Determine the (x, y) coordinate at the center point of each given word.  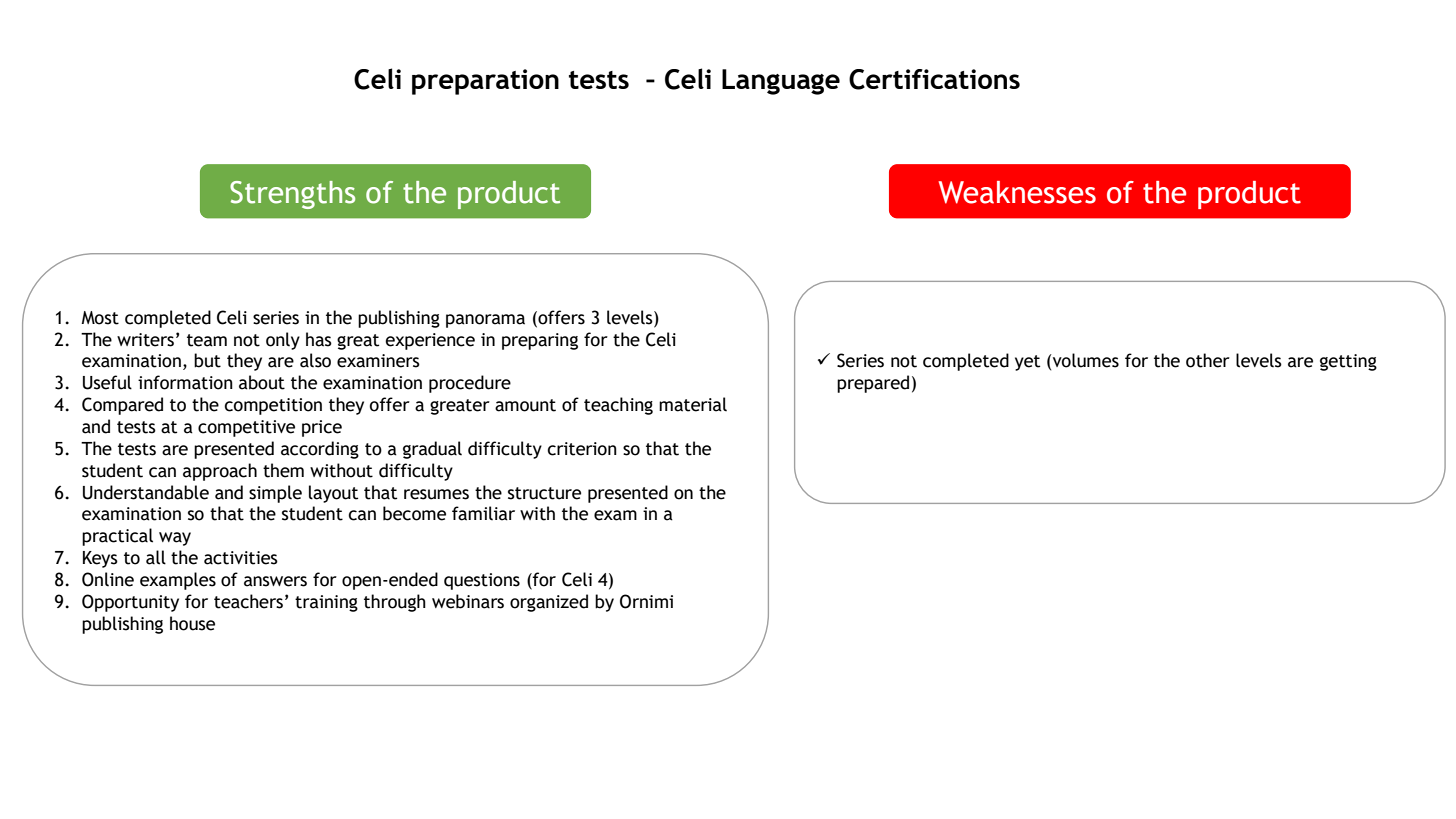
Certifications (934, 79)
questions (482, 581)
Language (781, 82)
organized (549, 603)
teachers (248, 601)
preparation (485, 82)
